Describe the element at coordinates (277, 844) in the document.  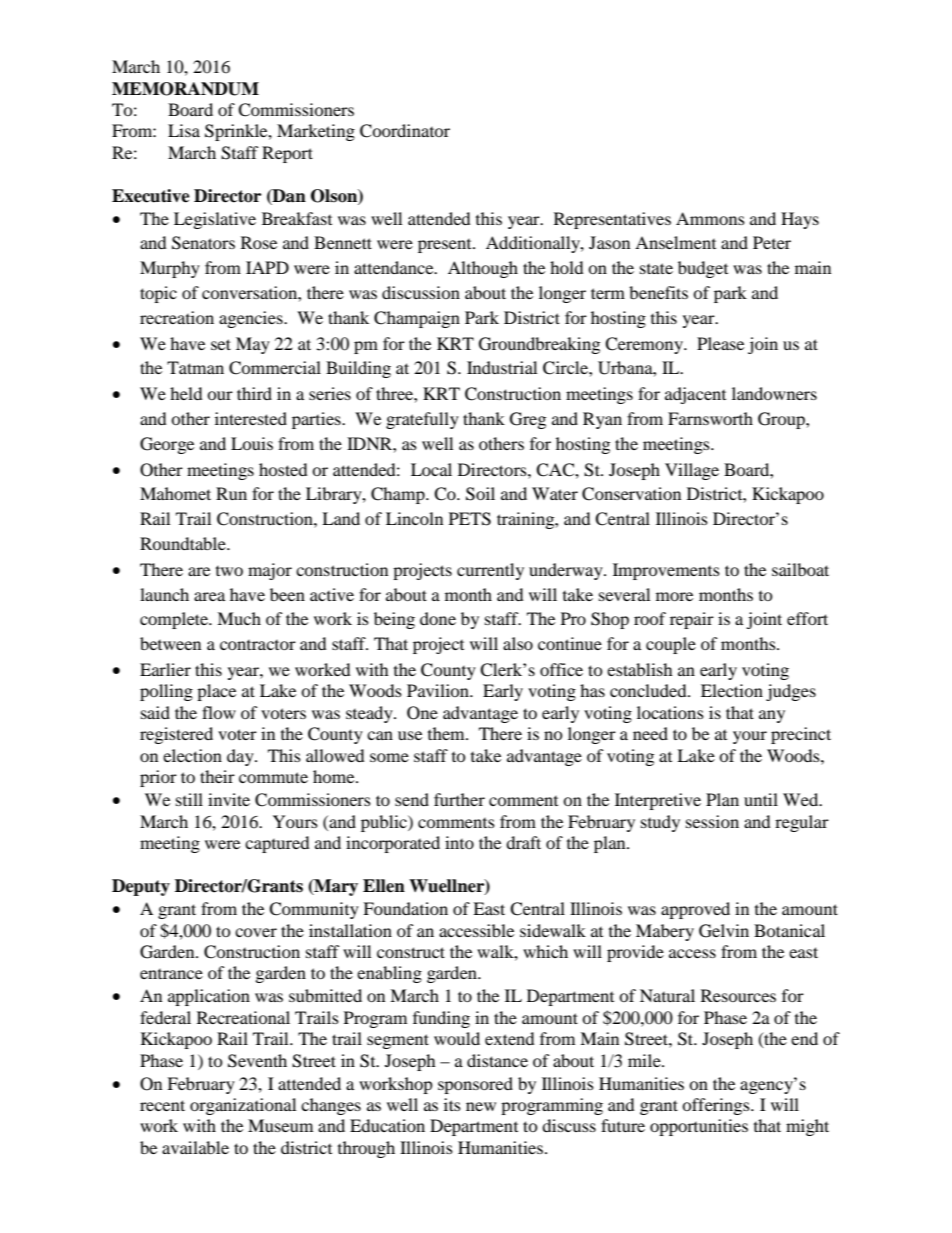
I see `captured` at that location.
